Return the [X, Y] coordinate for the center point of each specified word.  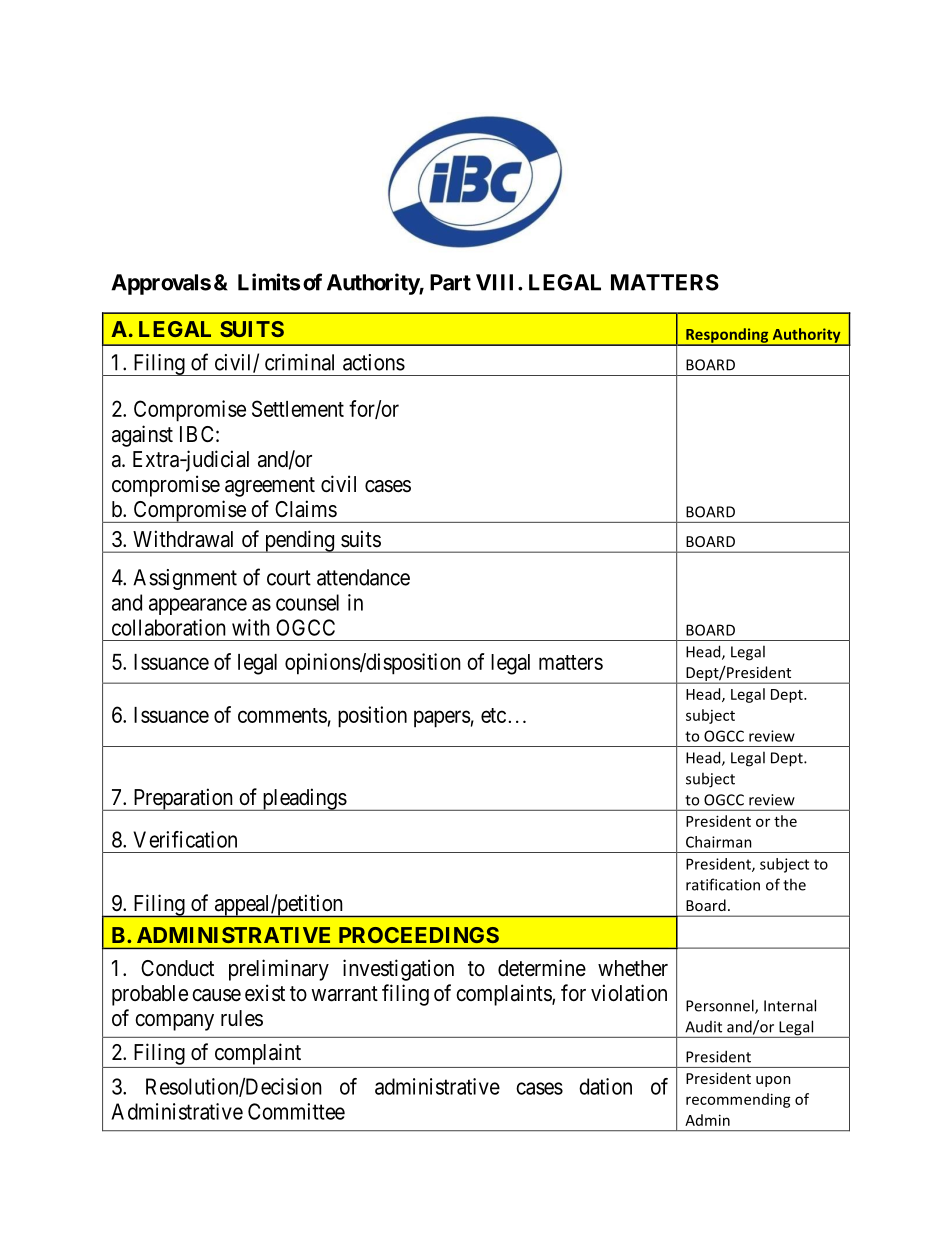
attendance [363, 577]
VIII [497, 282]
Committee [296, 1111]
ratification [723, 884]
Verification [185, 839]
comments [282, 715]
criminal [299, 362]
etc [493, 715]
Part [450, 282]
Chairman [719, 842]
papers [442, 719]
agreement [270, 487]
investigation [398, 970]
